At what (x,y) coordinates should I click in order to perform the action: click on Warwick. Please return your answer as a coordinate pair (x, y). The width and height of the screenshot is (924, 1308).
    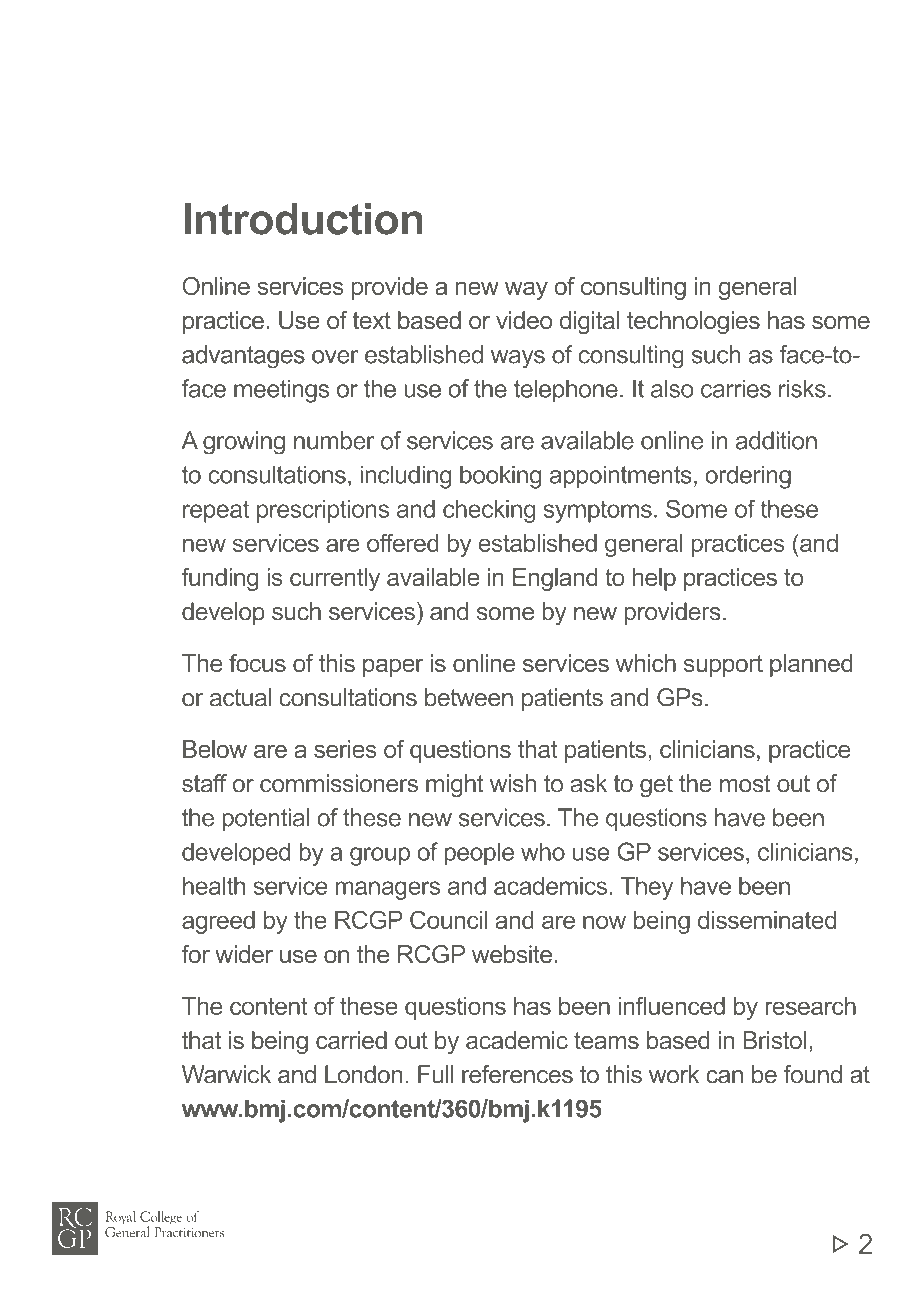
    Looking at the image, I should click on (226, 1074).
